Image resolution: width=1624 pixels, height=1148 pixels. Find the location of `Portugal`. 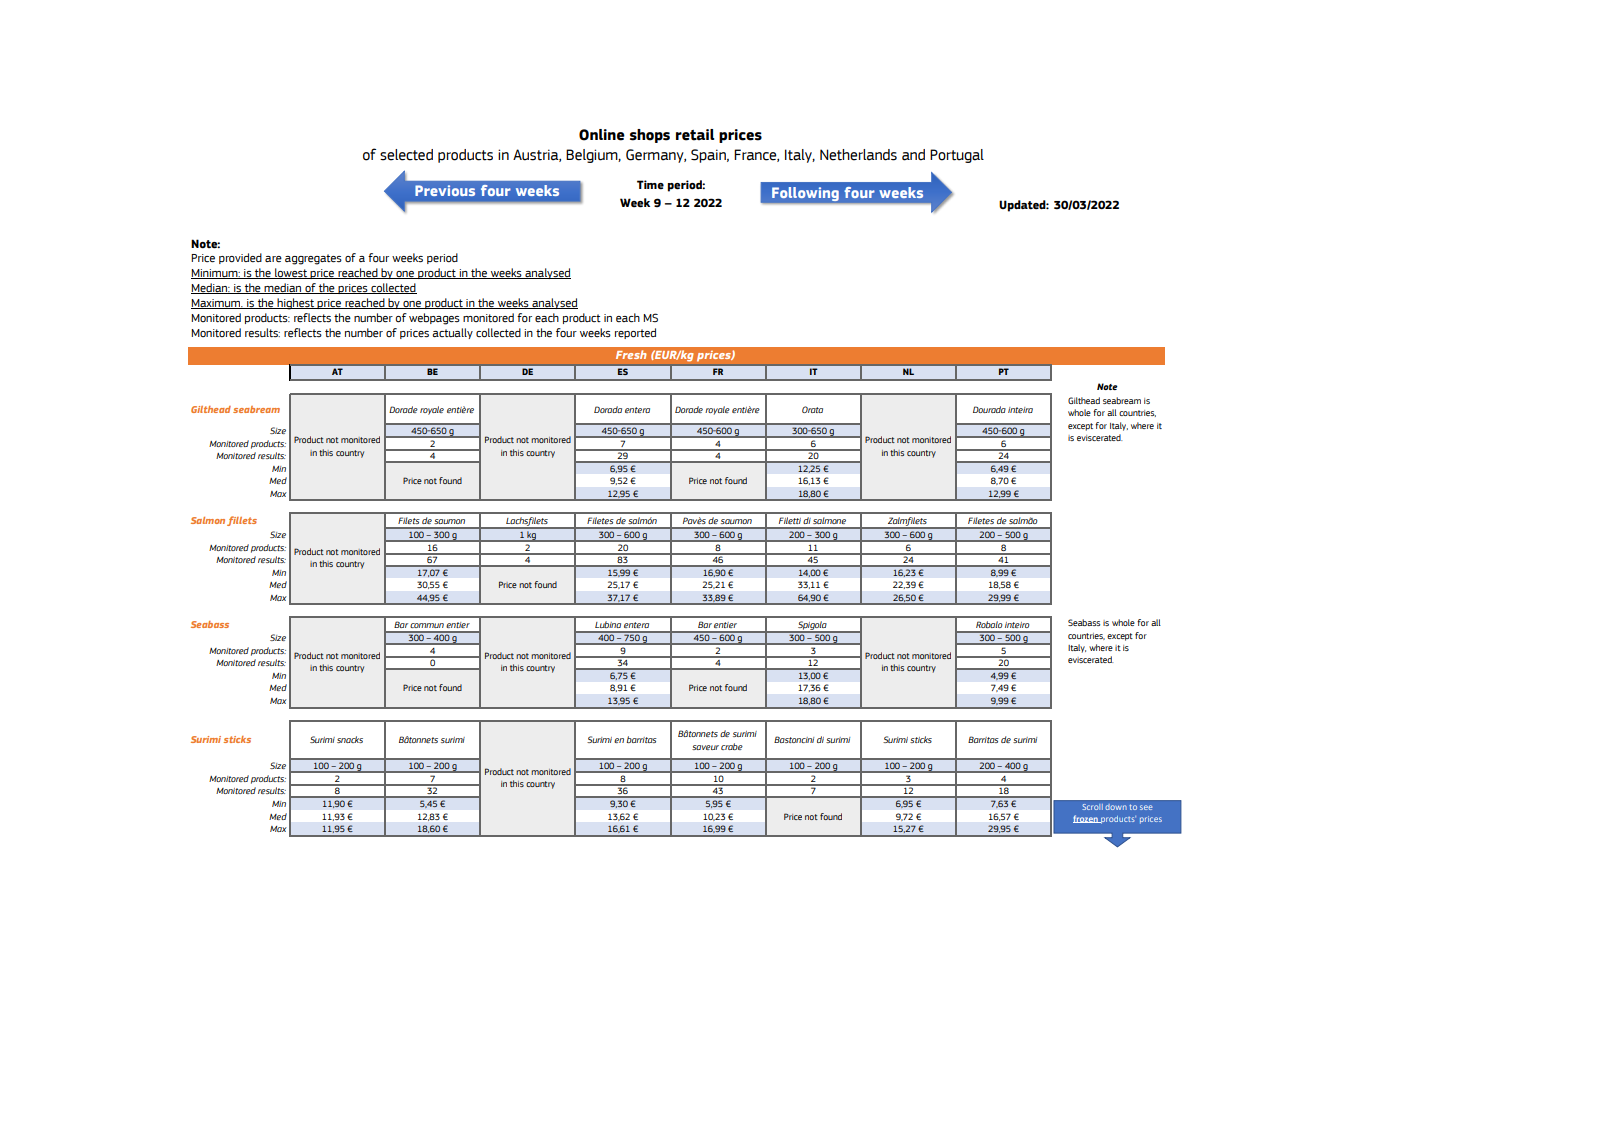

Portugal is located at coordinates (957, 156).
